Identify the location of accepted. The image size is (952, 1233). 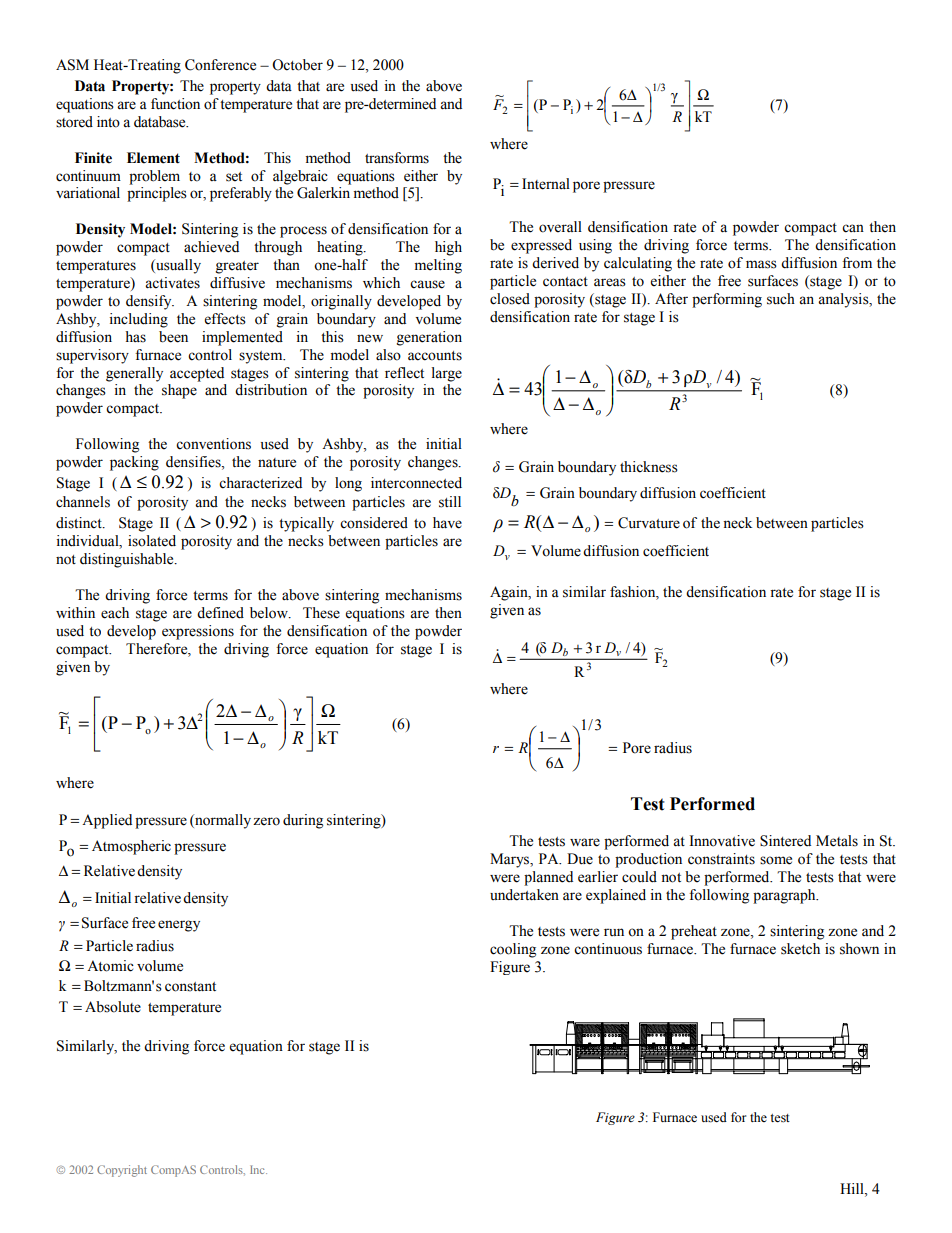
(197, 374).
